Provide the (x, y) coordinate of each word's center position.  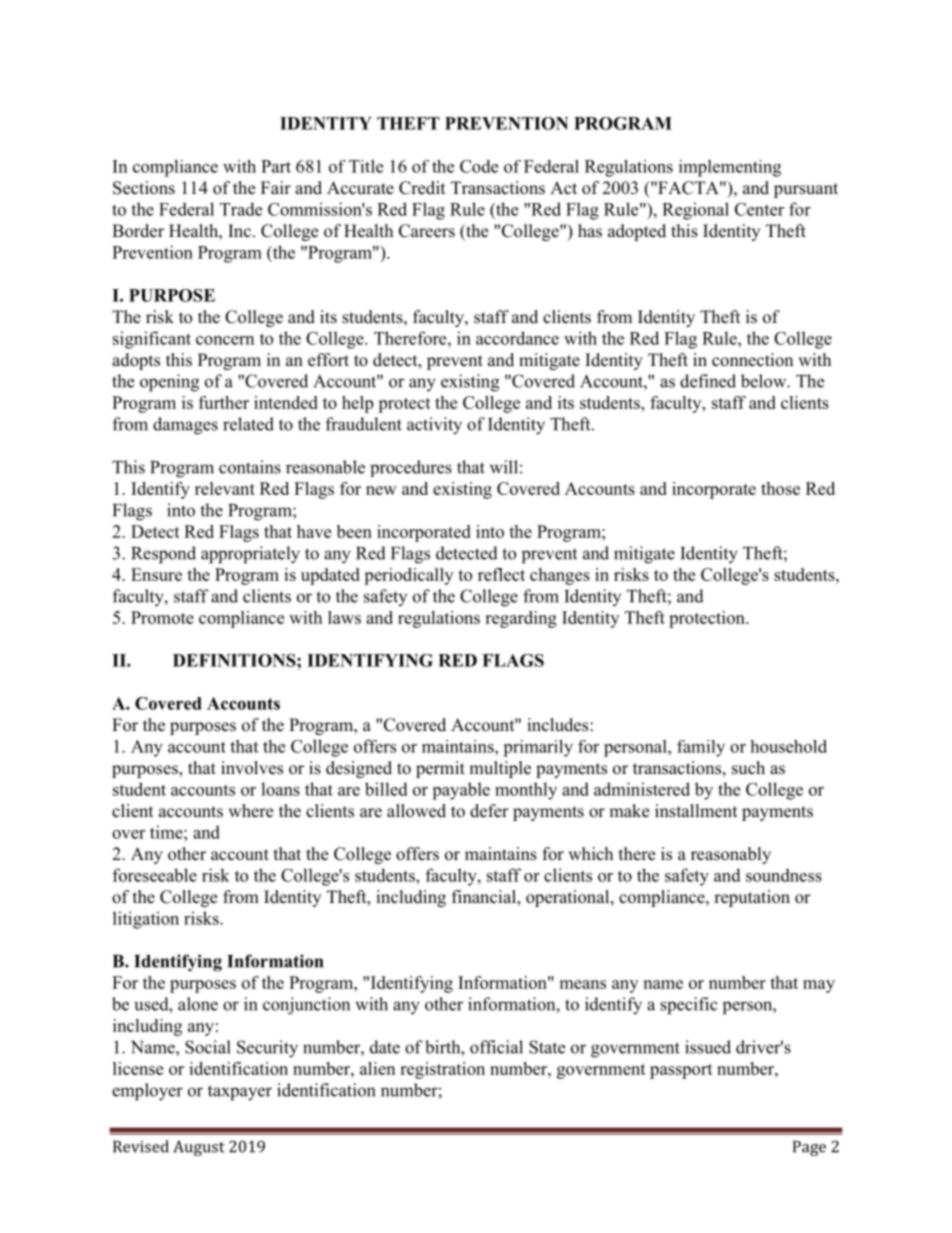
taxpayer (240, 1093)
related (248, 424)
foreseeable (155, 875)
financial (485, 898)
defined (708, 381)
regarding (521, 619)
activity (434, 426)
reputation (752, 898)
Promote (162, 617)
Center (759, 209)
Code (479, 166)
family (701, 748)
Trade (241, 209)
